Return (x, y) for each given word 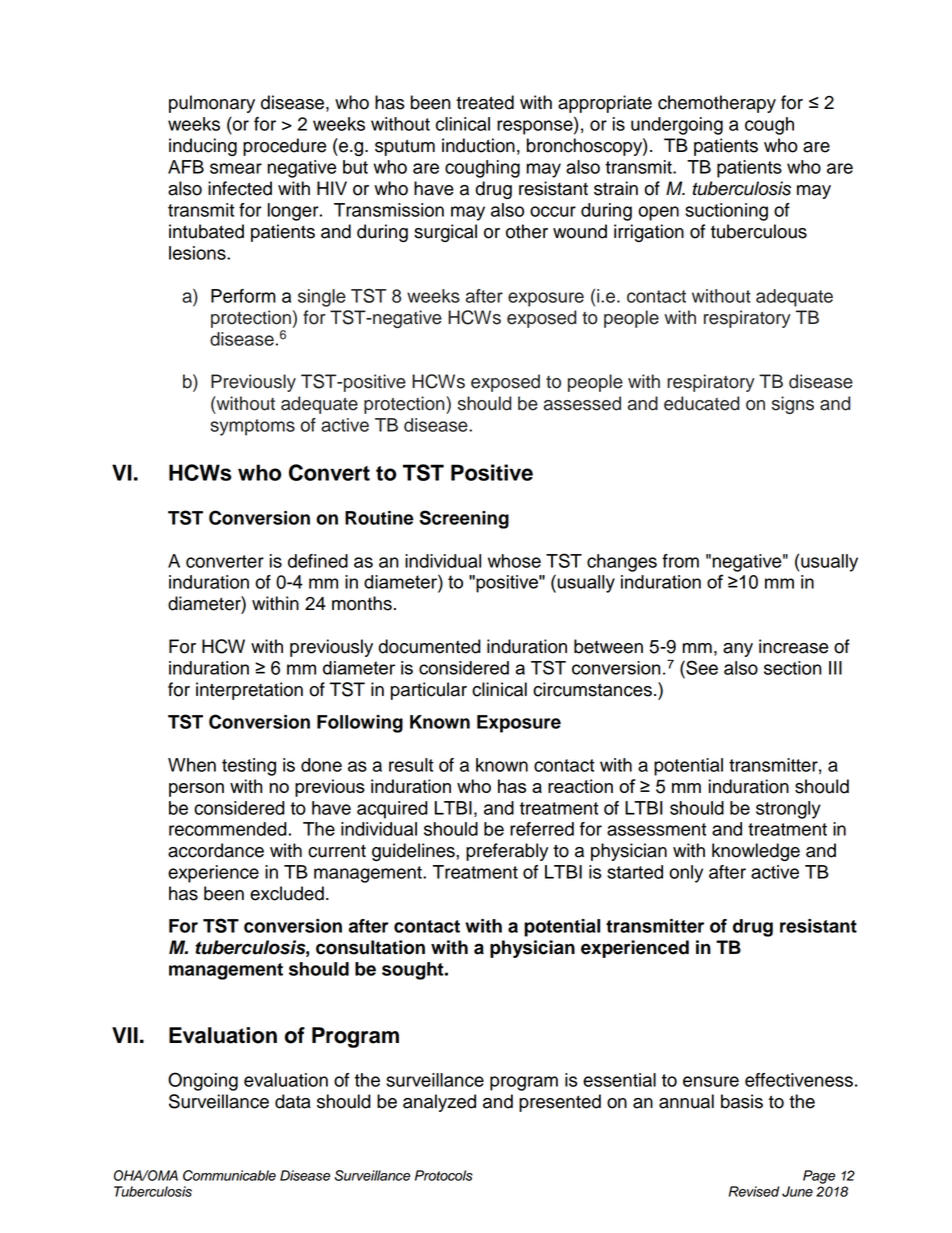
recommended (228, 829)
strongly (788, 810)
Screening (464, 519)
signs (793, 405)
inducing (203, 147)
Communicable (229, 1175)
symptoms (252, 427)
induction (478, 145)
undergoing (677, 126)
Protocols (444, 1175)
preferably (507, 852)
